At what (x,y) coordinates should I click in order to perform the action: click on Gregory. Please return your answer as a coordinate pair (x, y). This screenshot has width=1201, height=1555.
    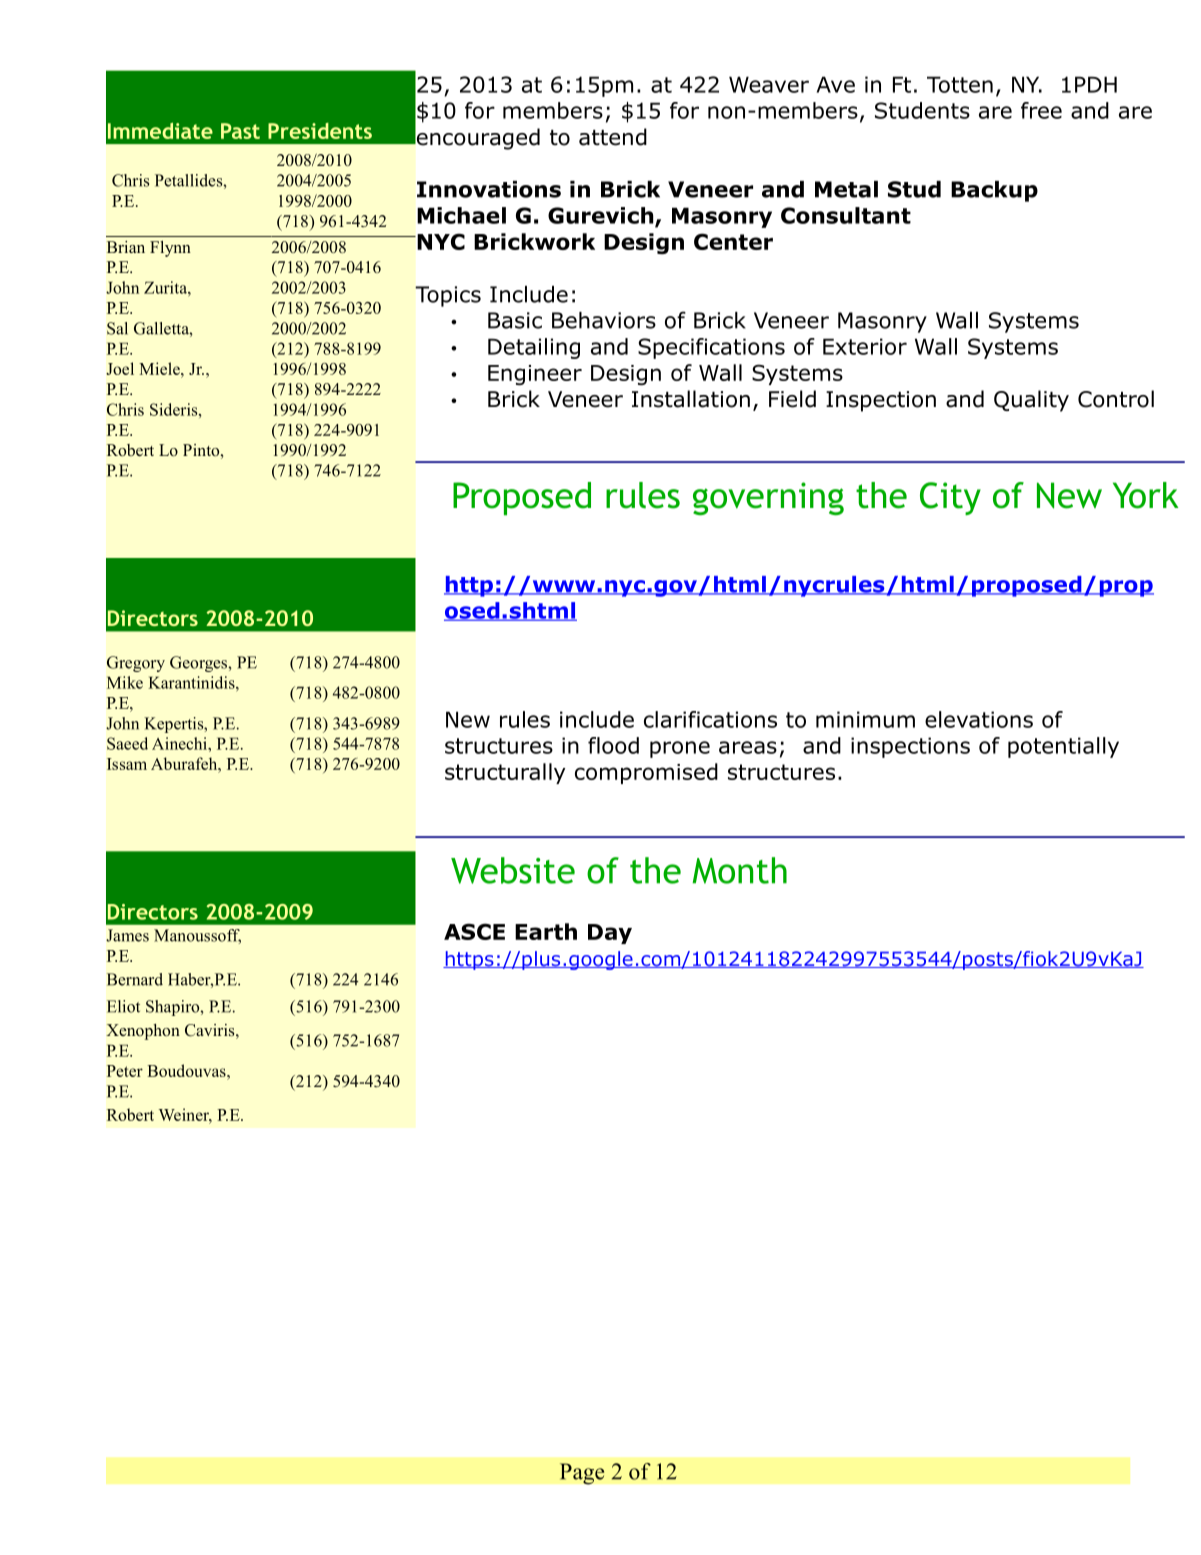
    Looking at the image, I should click on (136, 664).
